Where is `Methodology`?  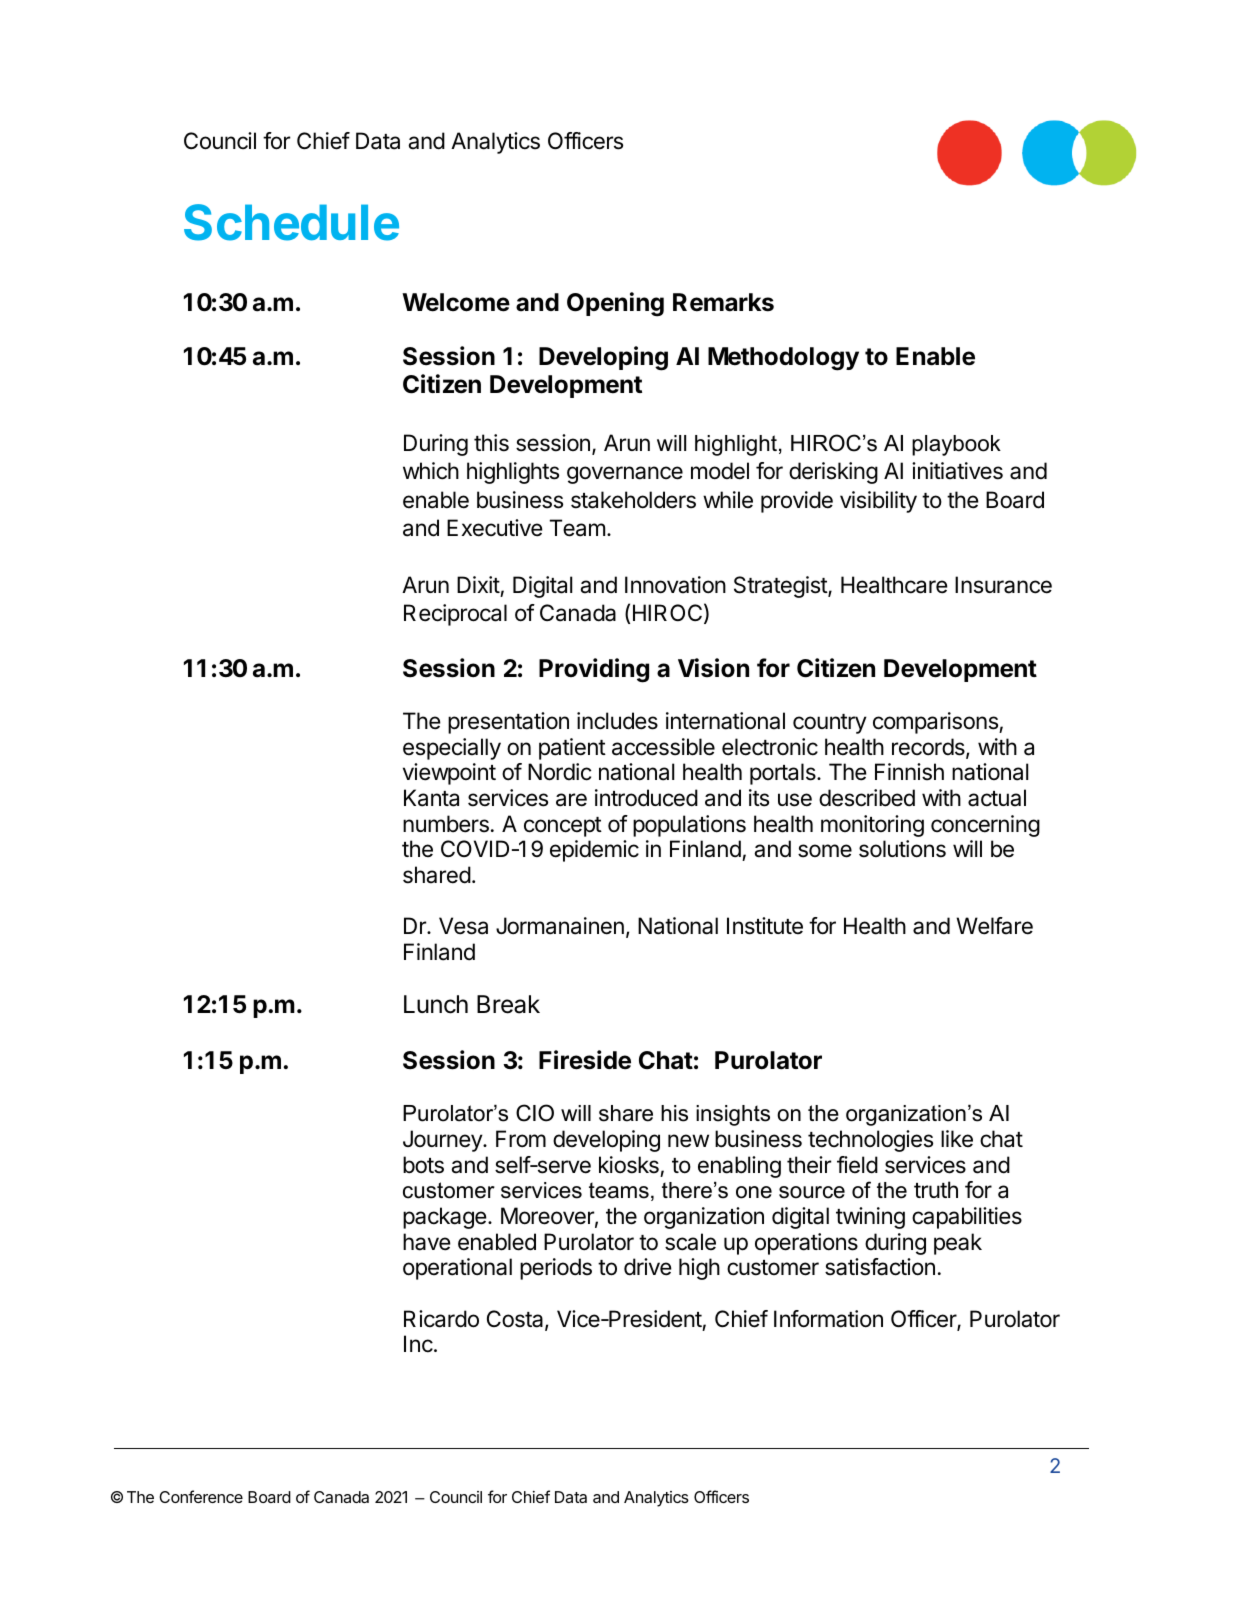
Methodology is located at coordinates (783, 359).
